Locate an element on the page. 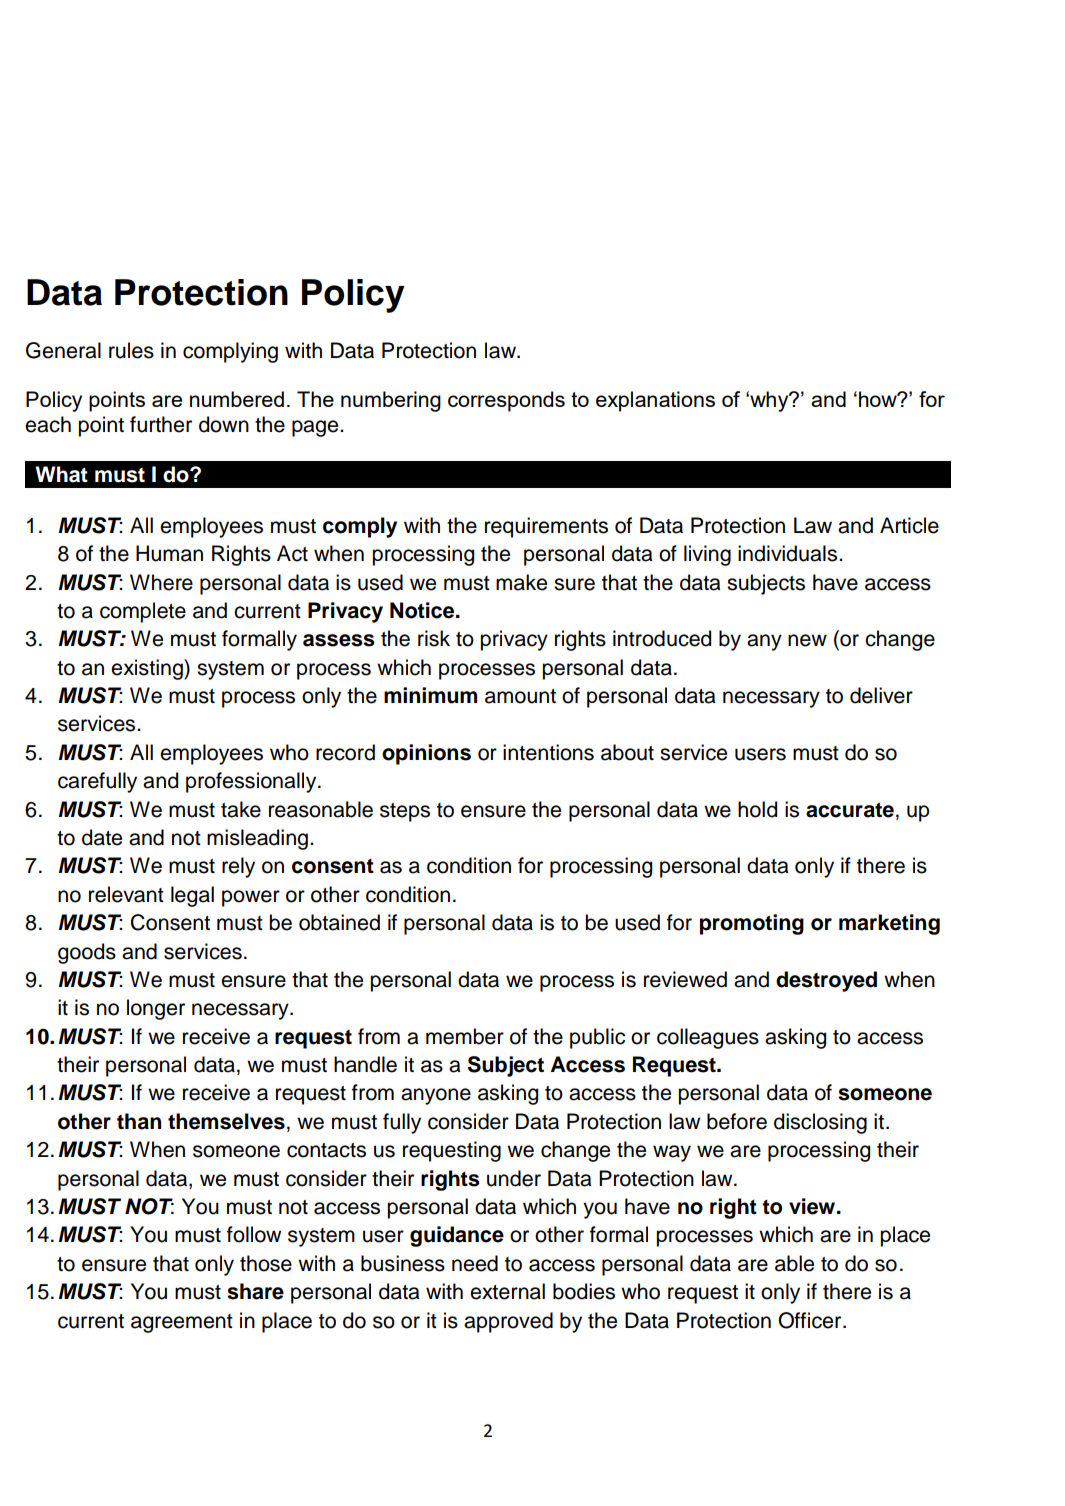 The height and width of the image is (1506, 1065). member is located at coordinates (465, 1036).
